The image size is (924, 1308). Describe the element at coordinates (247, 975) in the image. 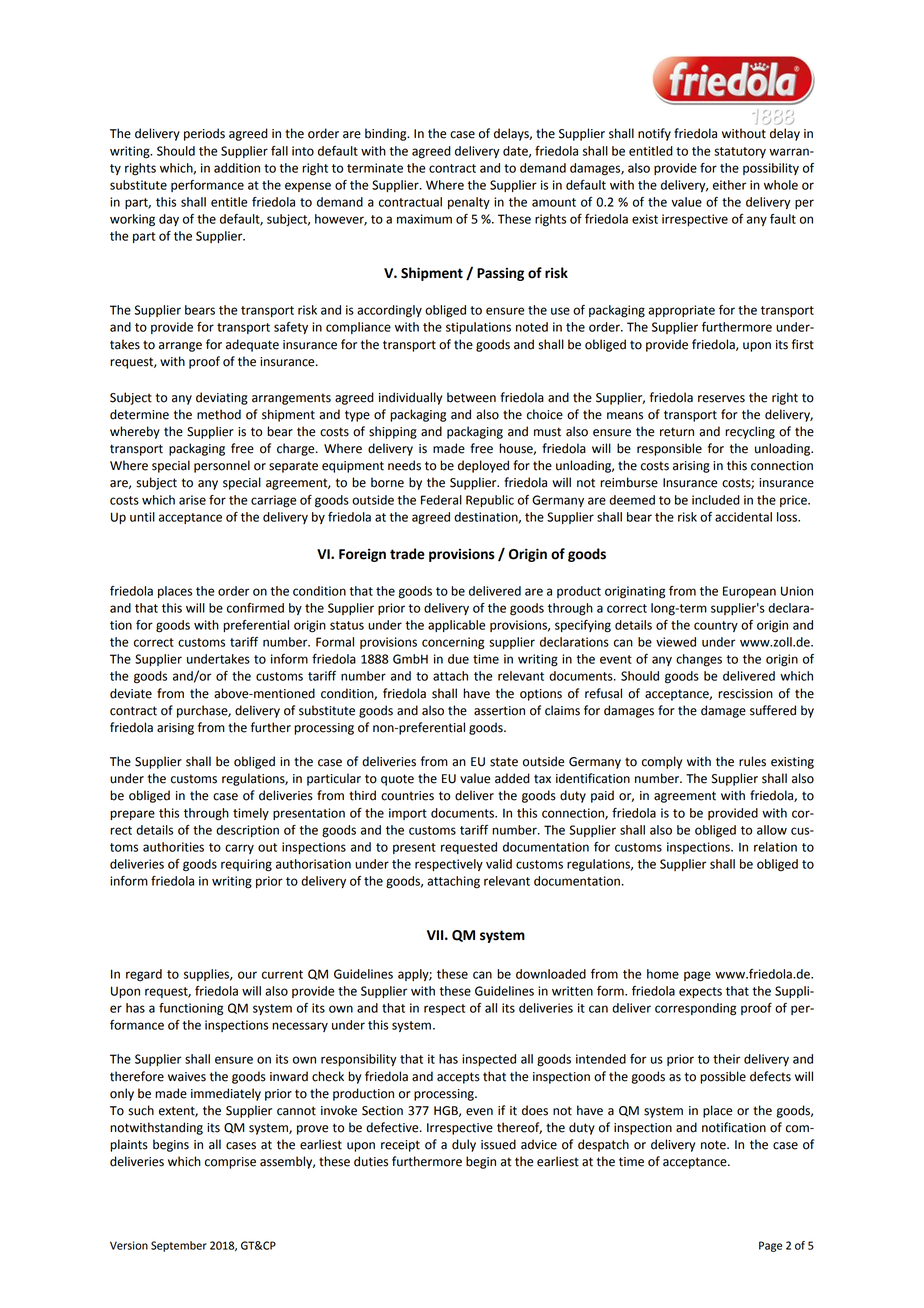

I see `our` at that location.
